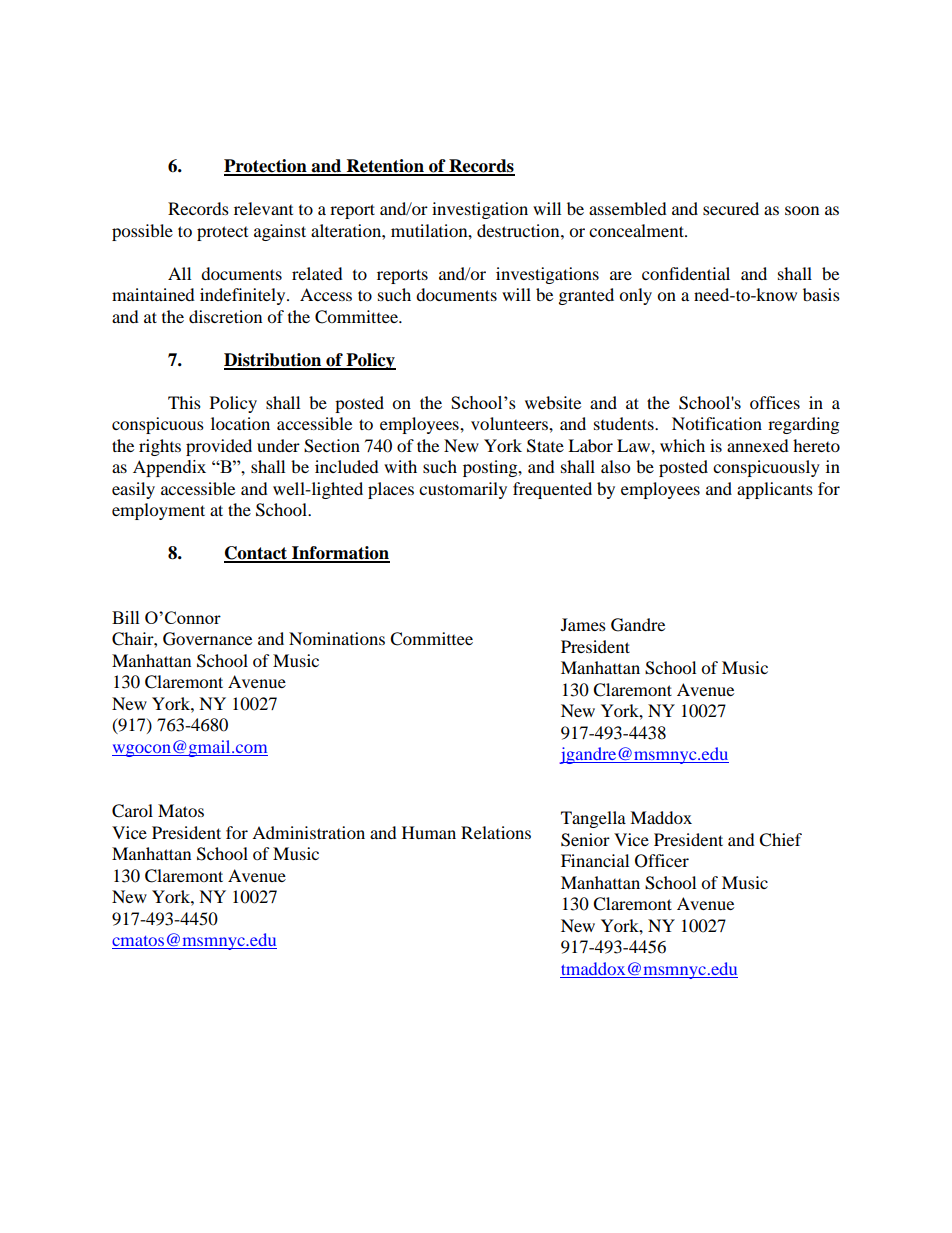  Describe the element at coordinates (158, 511) in the document. I see `employment` at that location.
